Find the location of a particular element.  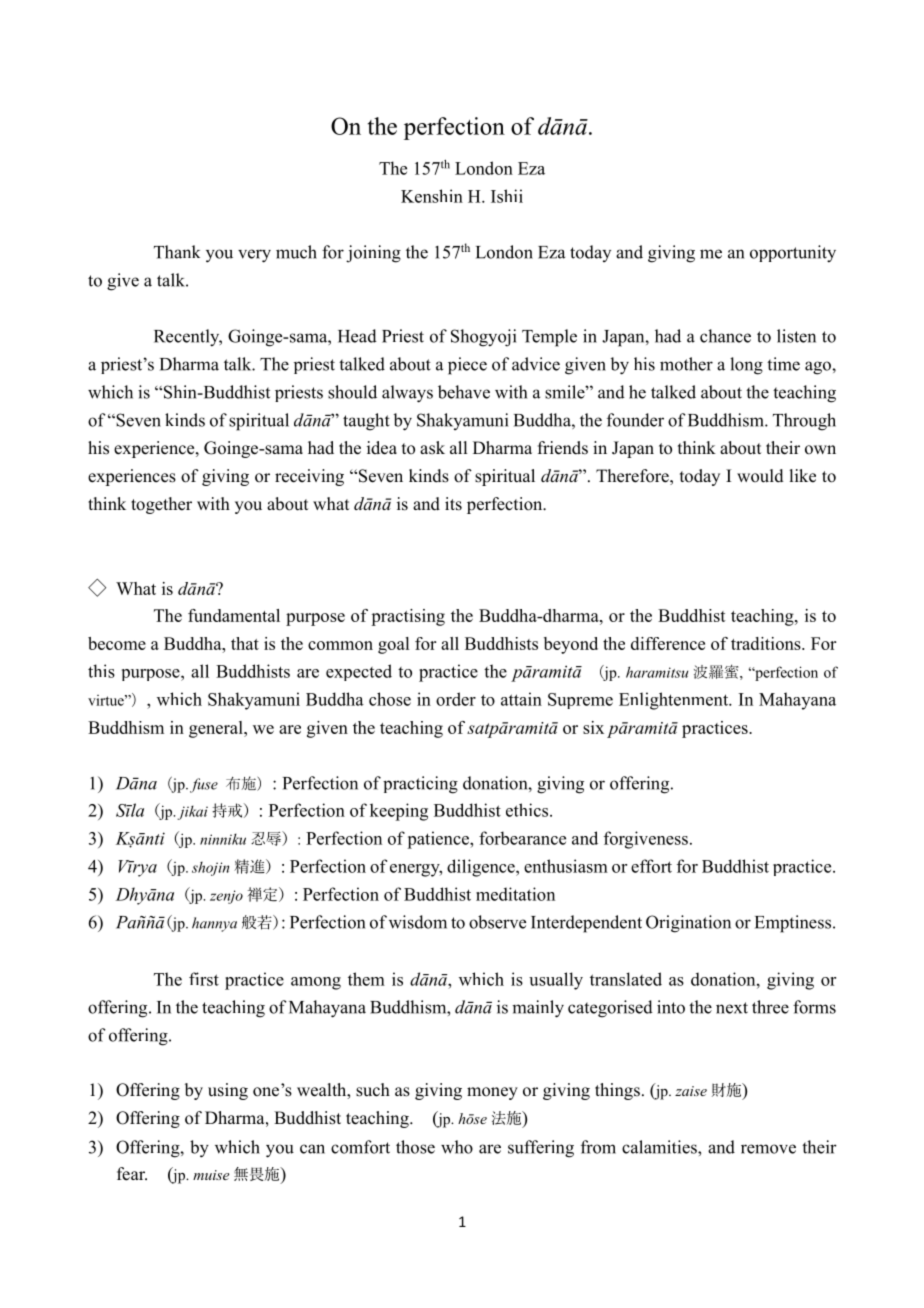

ask is located at coordinates (432, 448).
